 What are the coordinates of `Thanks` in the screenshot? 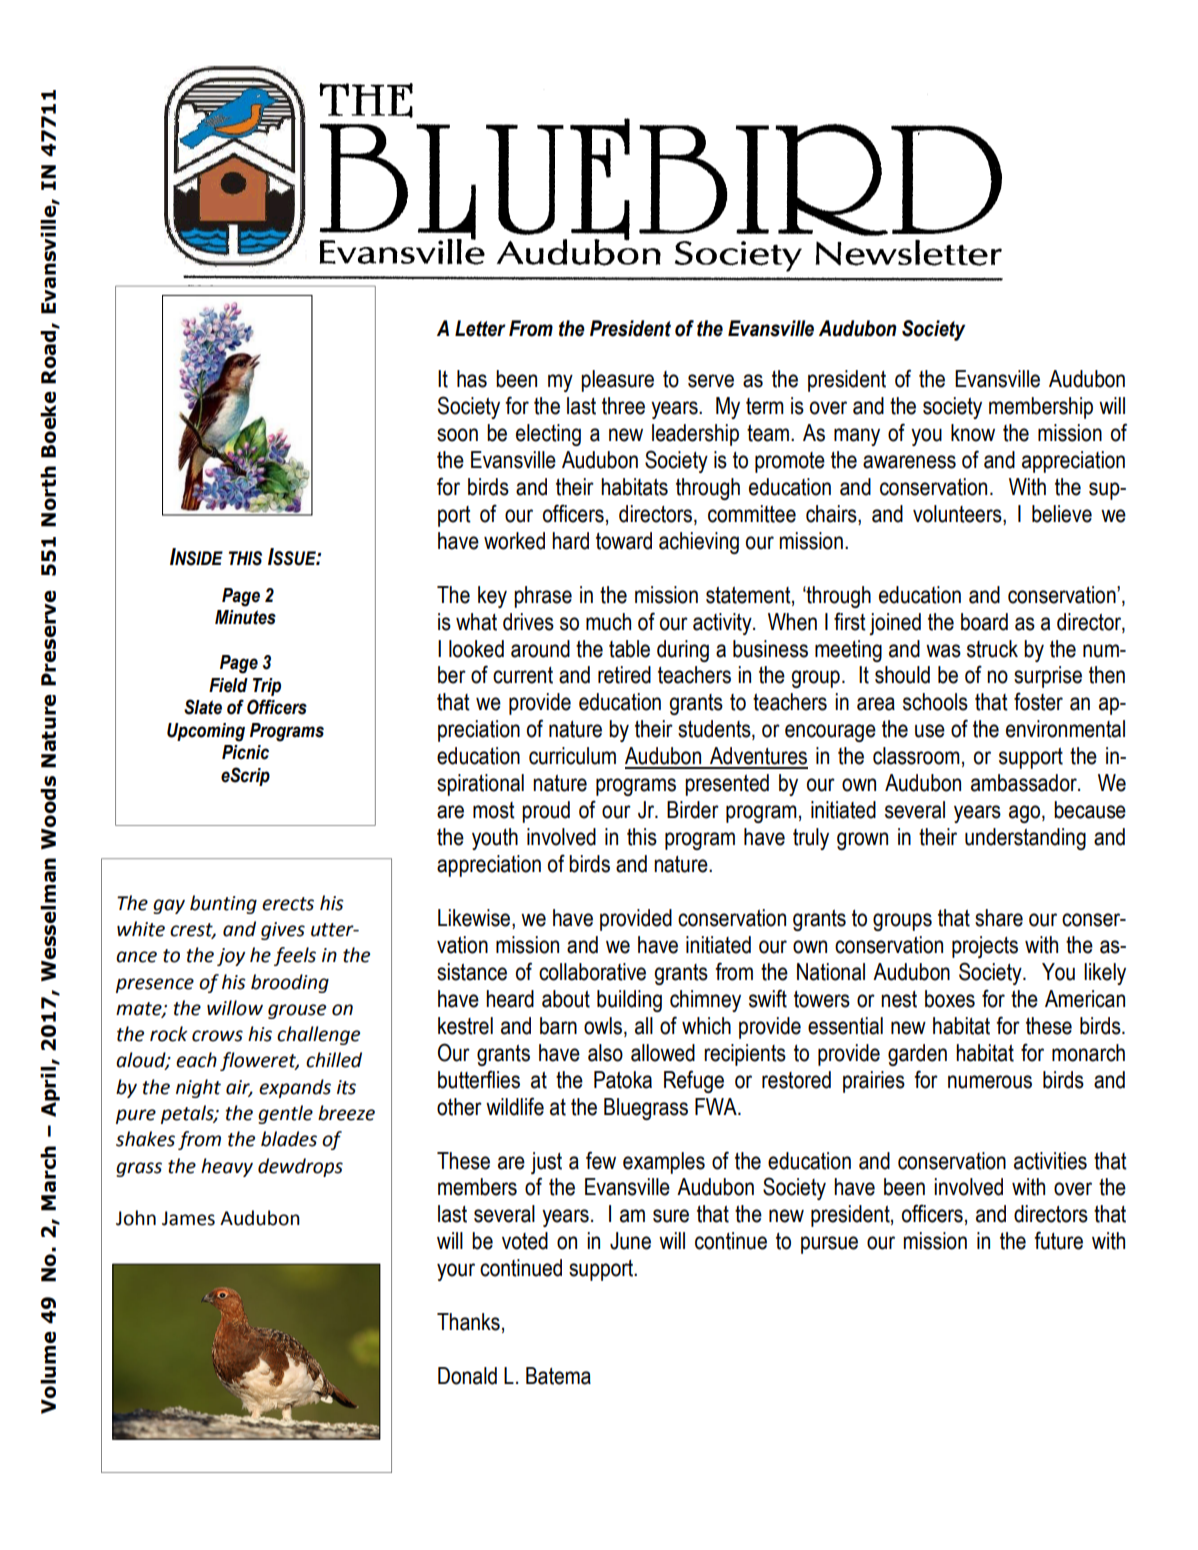 It's located at (468, 1322).
